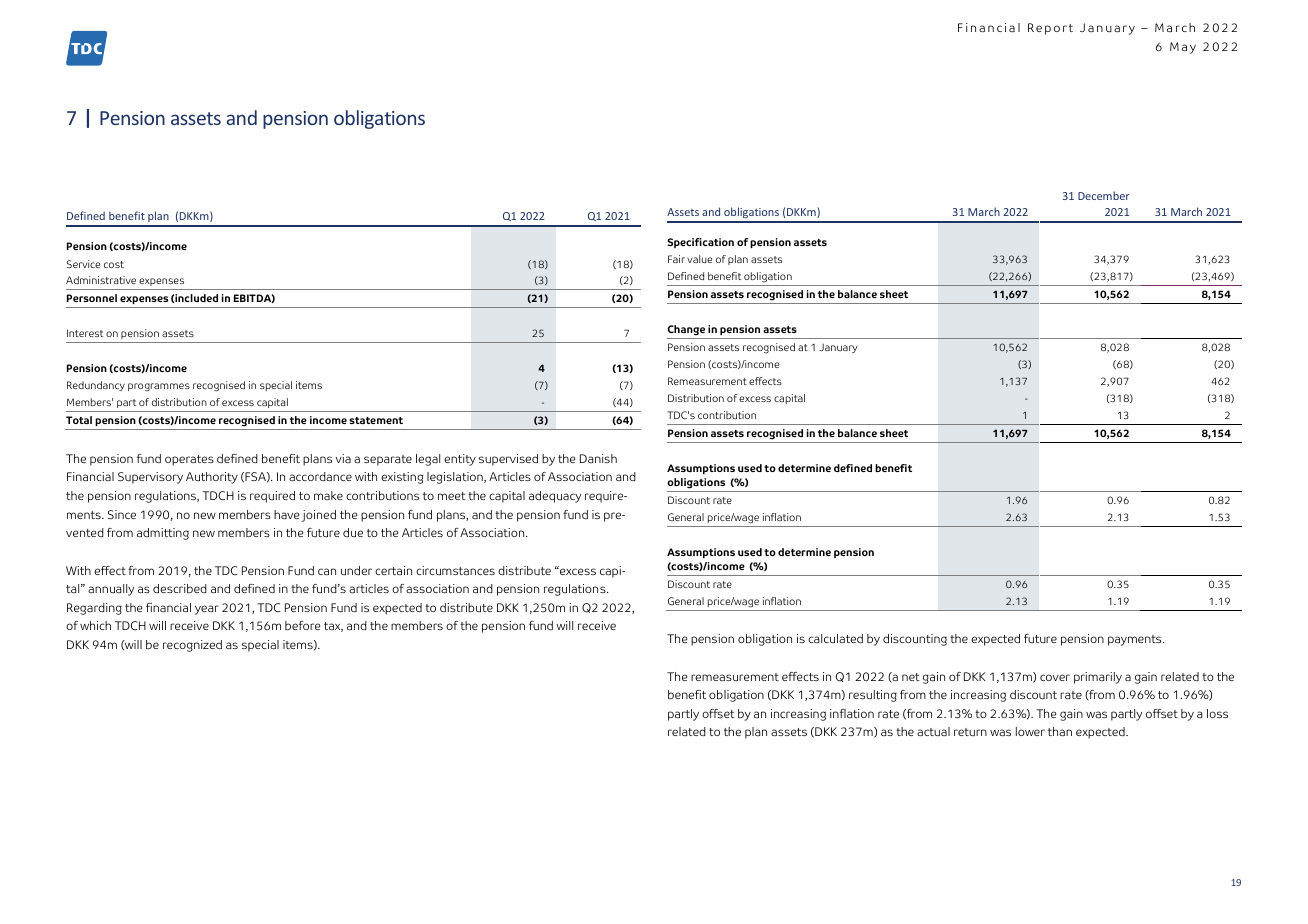  I want to click on Specification, so click(700, 243).
